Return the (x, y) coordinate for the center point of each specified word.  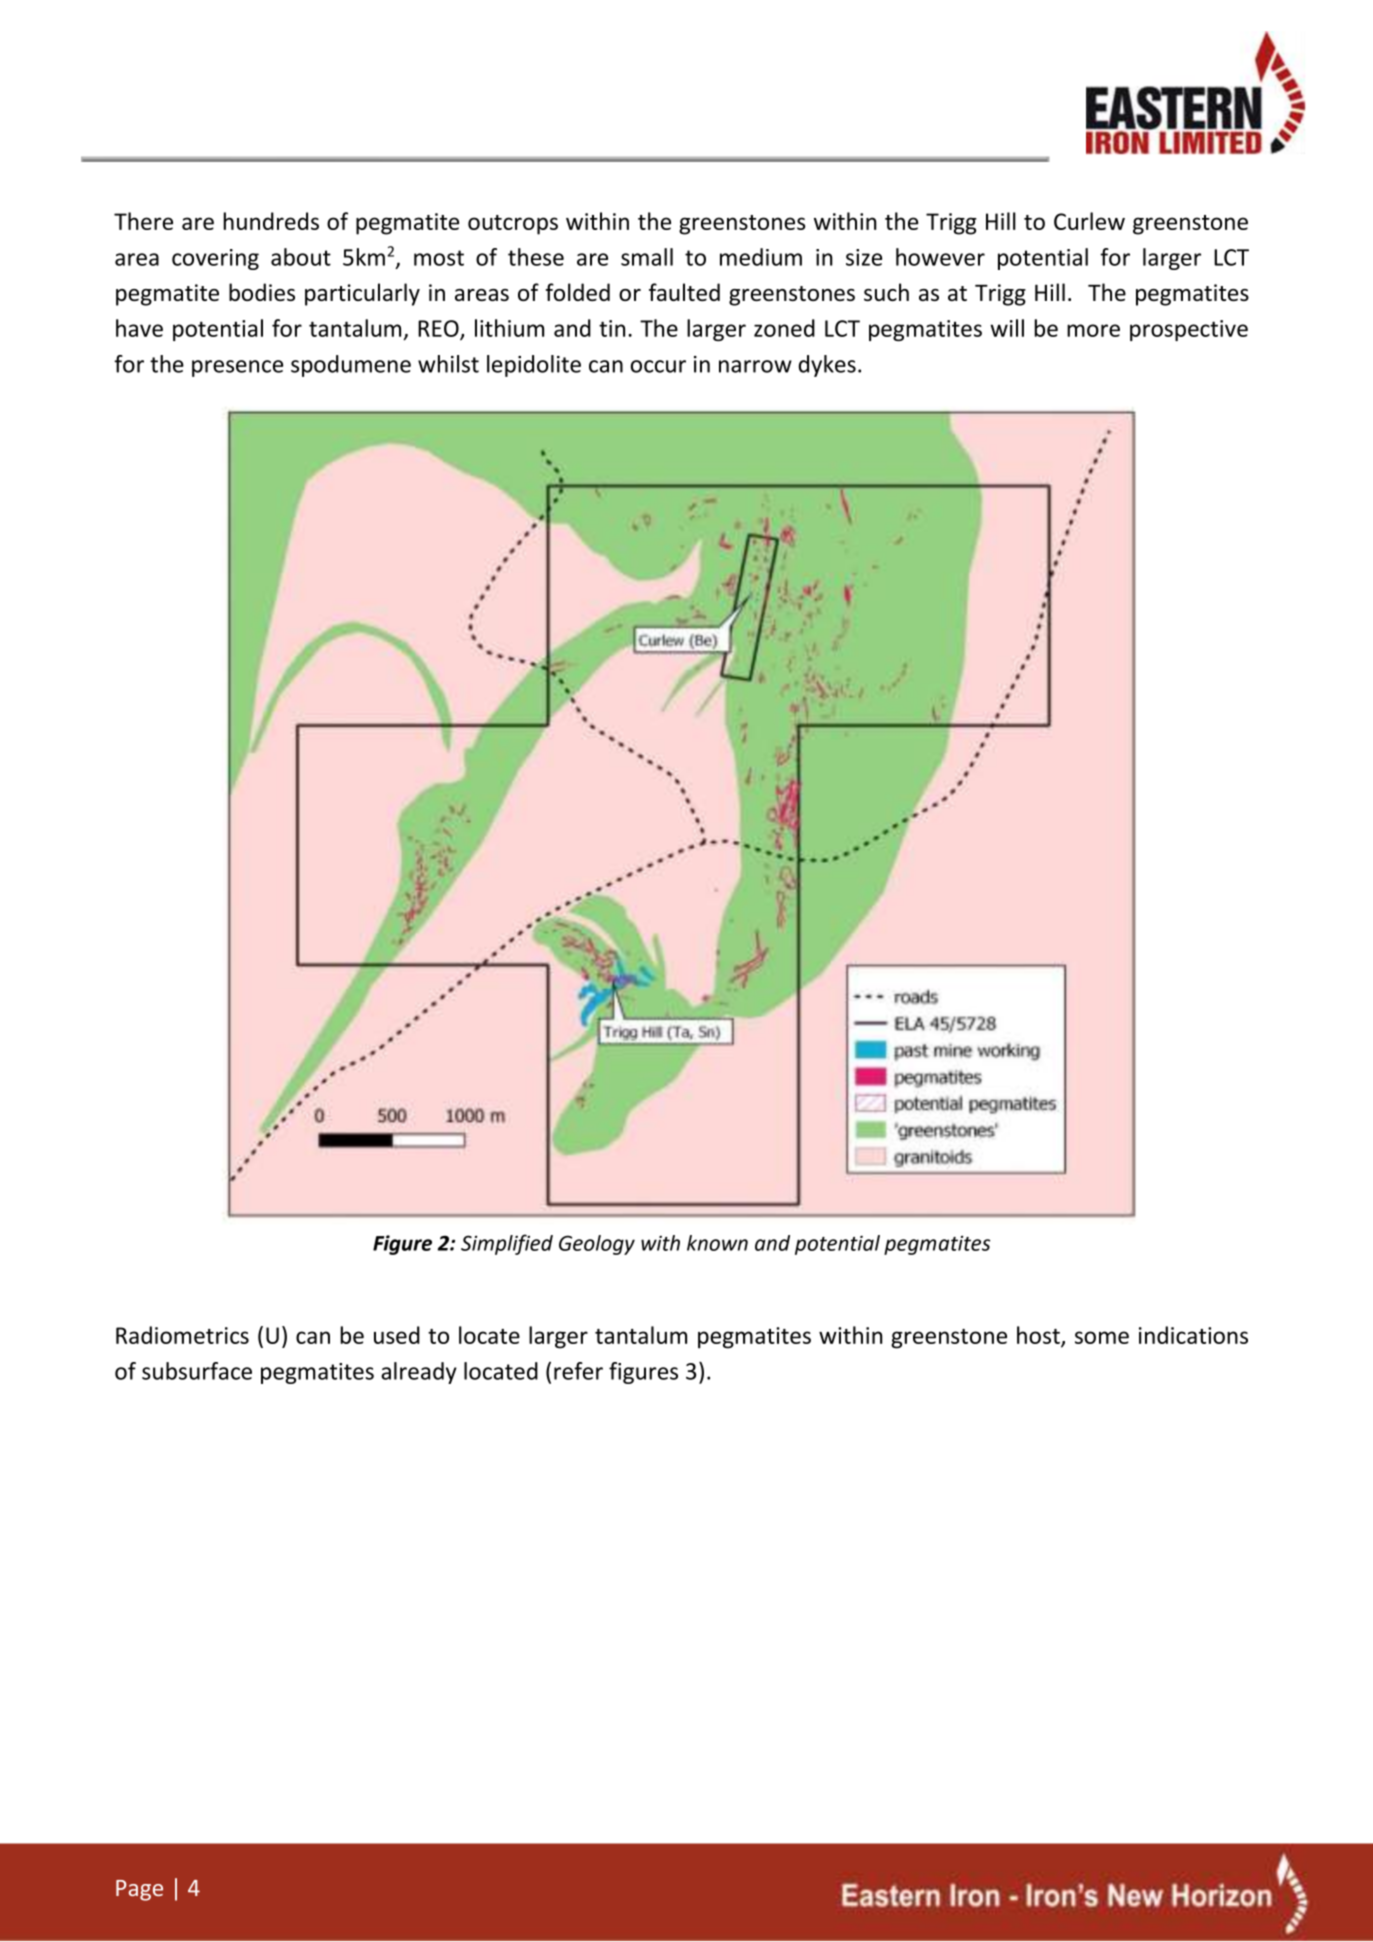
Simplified (507, 1244)
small (647, 257)
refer (578, 1371)
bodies (262, 292)
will (1007, 328)
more (1093, 330)
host (1039, 1336)
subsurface (197, 1371)
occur (658, 366)
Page (139, 1890)
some (1102, 1337)
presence (237, 368)
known (717, 1243)
